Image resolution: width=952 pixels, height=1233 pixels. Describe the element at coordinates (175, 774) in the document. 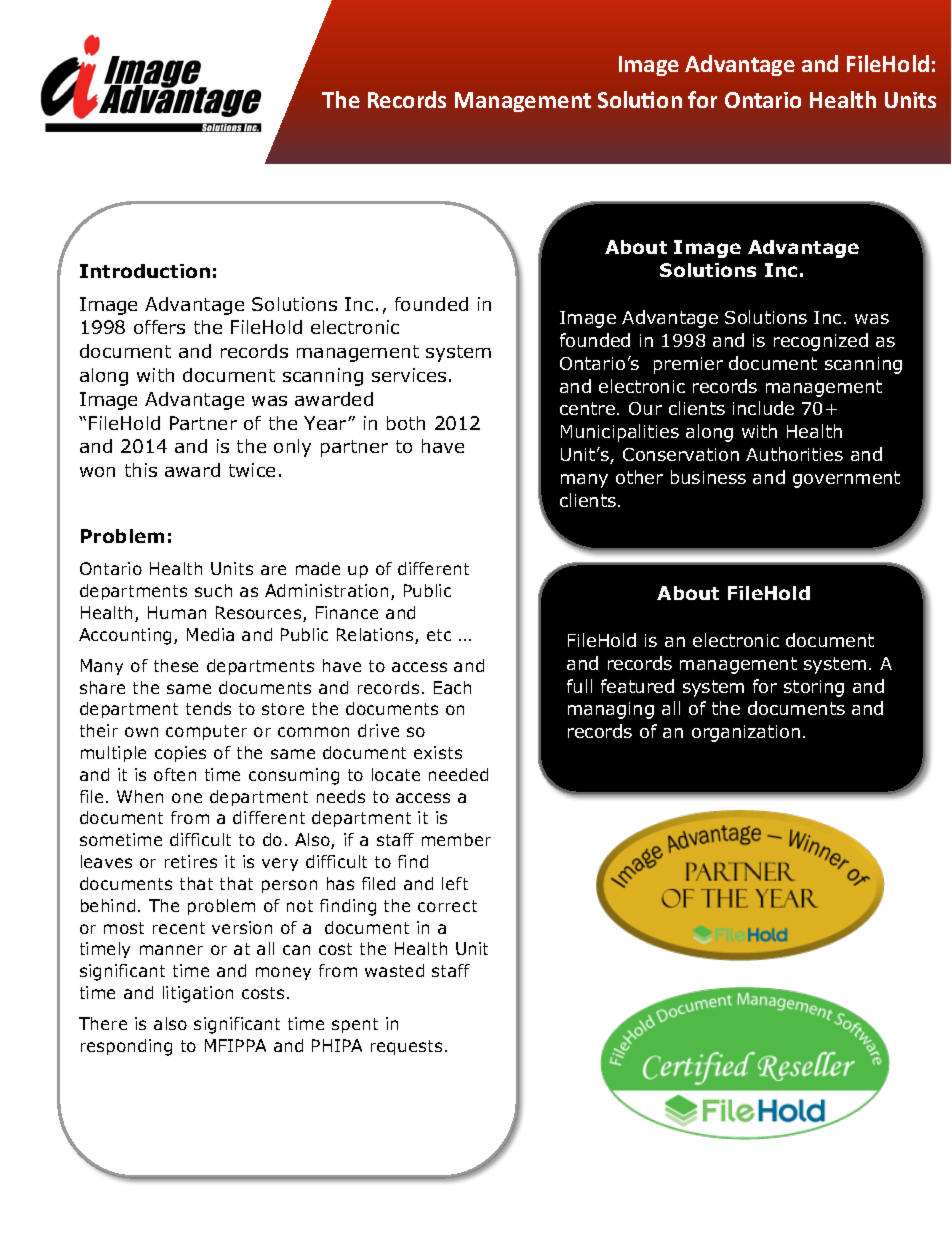

I see `often` at that location.
